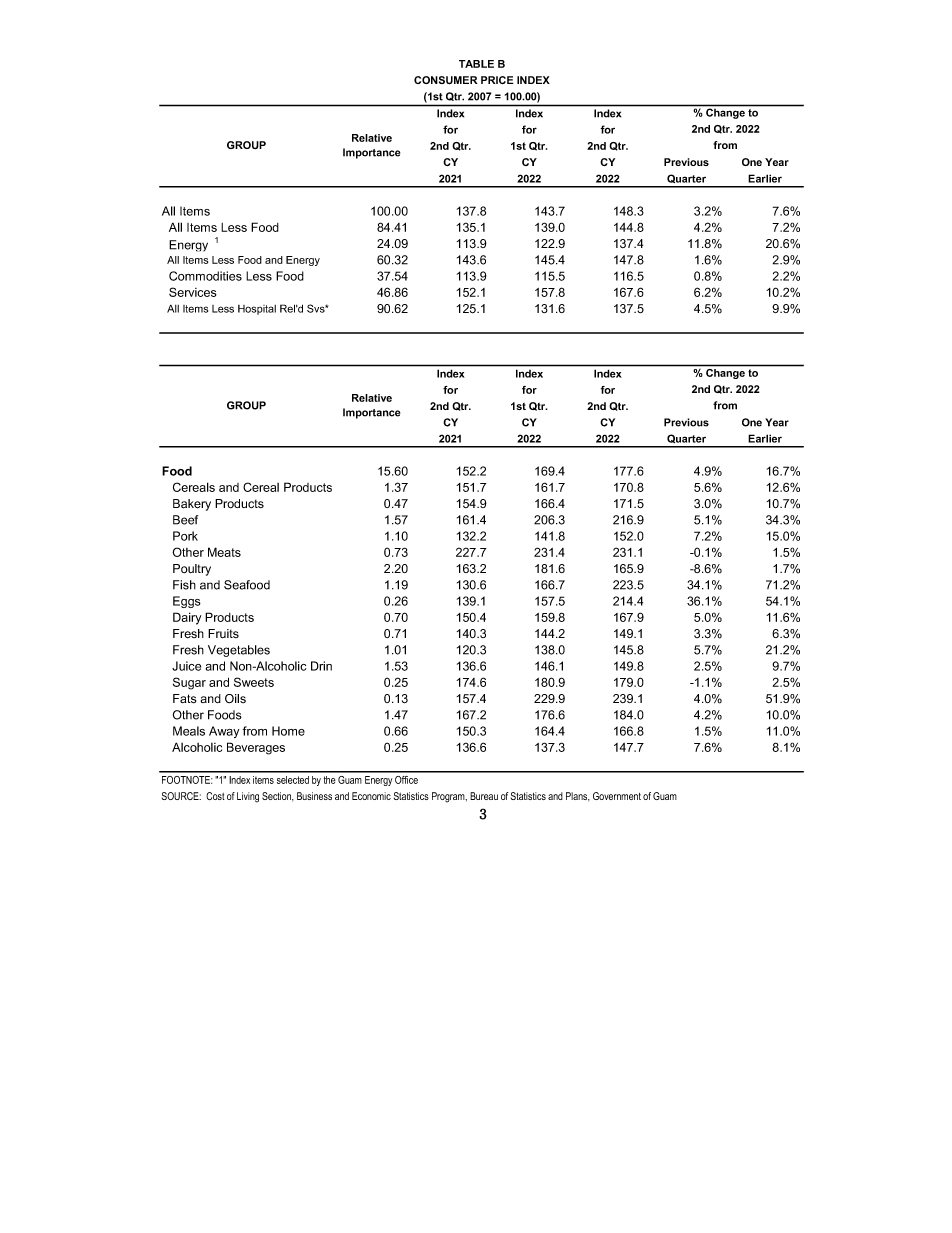 The height and width of the document is (1233, 952). I want to click on Bakery, so click(192, 505).
